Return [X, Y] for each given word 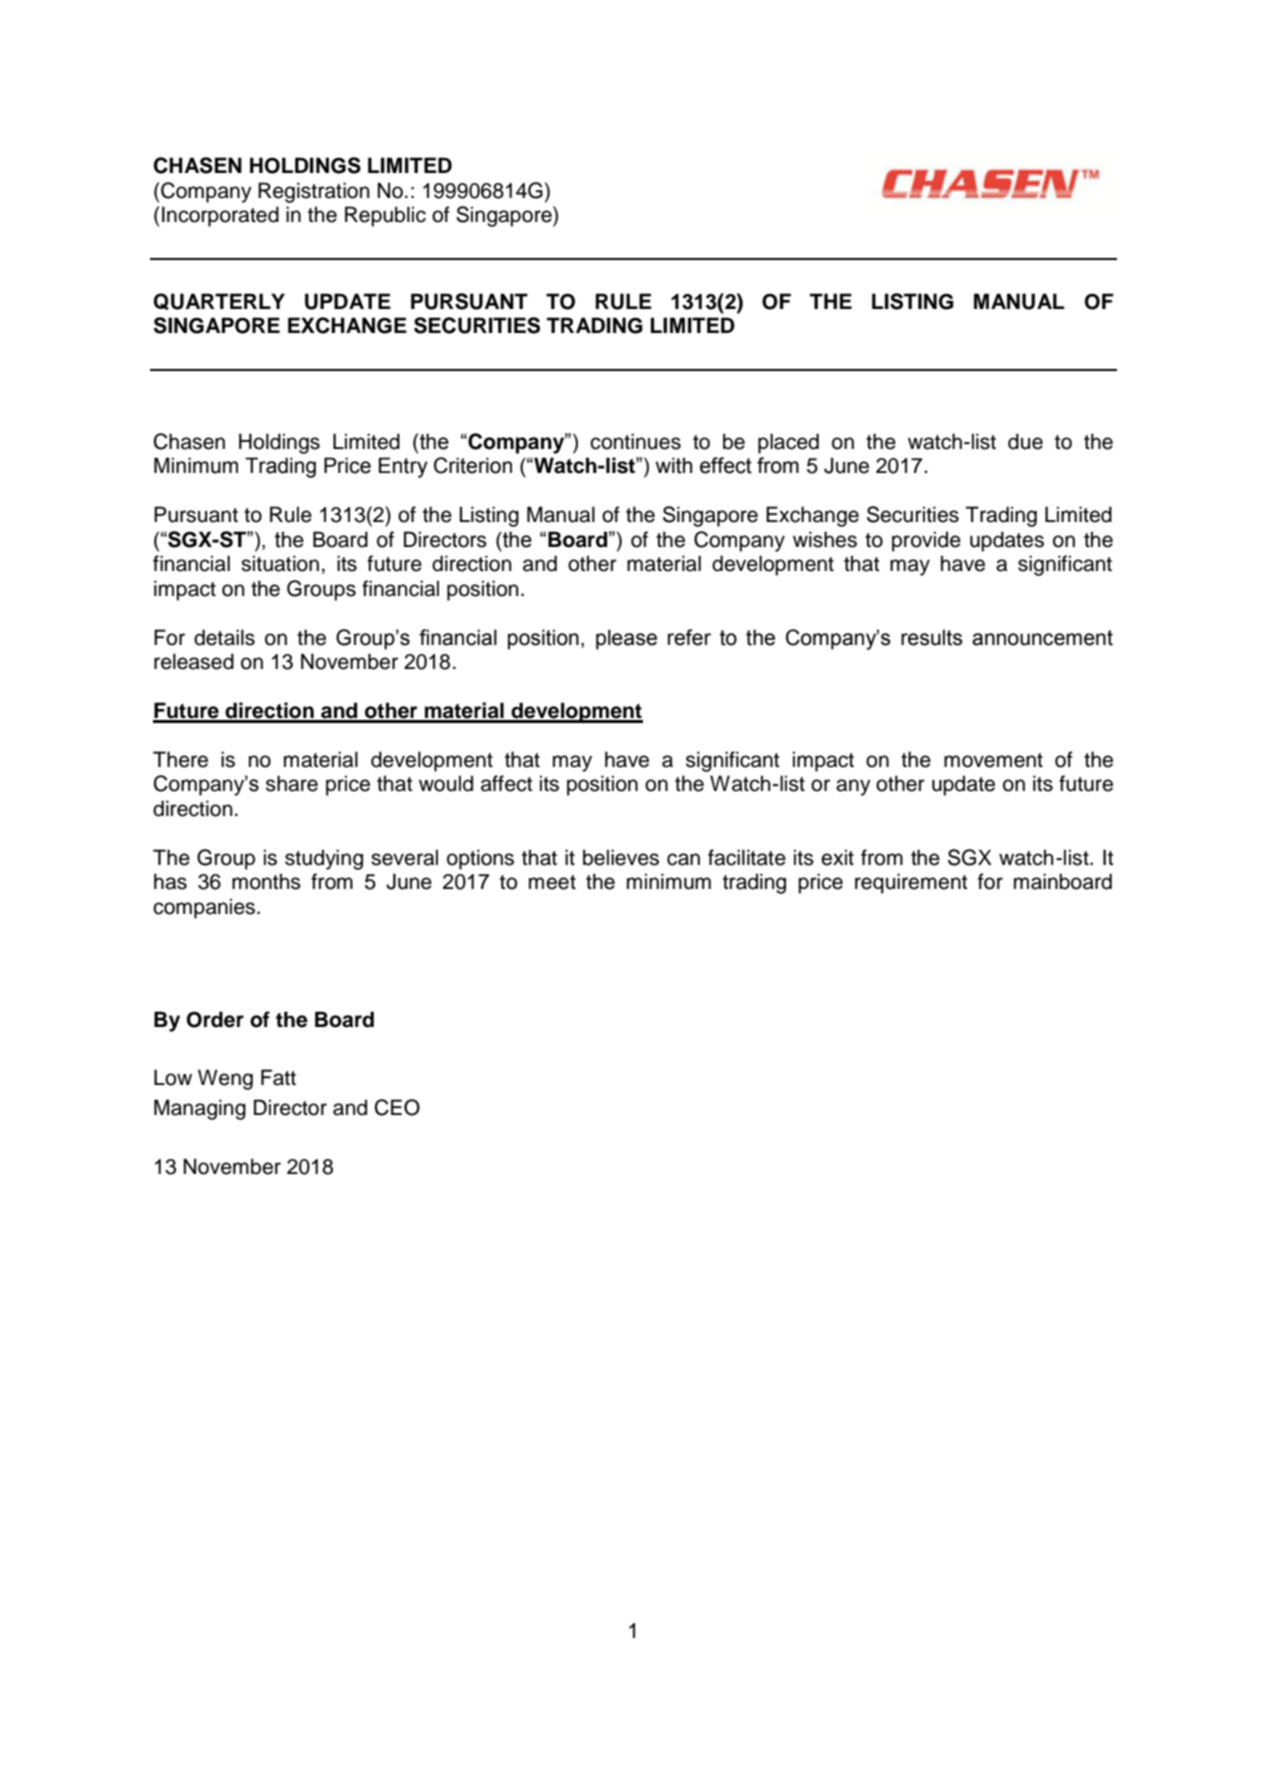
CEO [397, 1107]
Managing [200, 1109]
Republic [385, 216]
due [1025, 441]
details [224, 637]
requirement [911, 883]
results [932, 637]
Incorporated [220, 216]
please [626, 639]
